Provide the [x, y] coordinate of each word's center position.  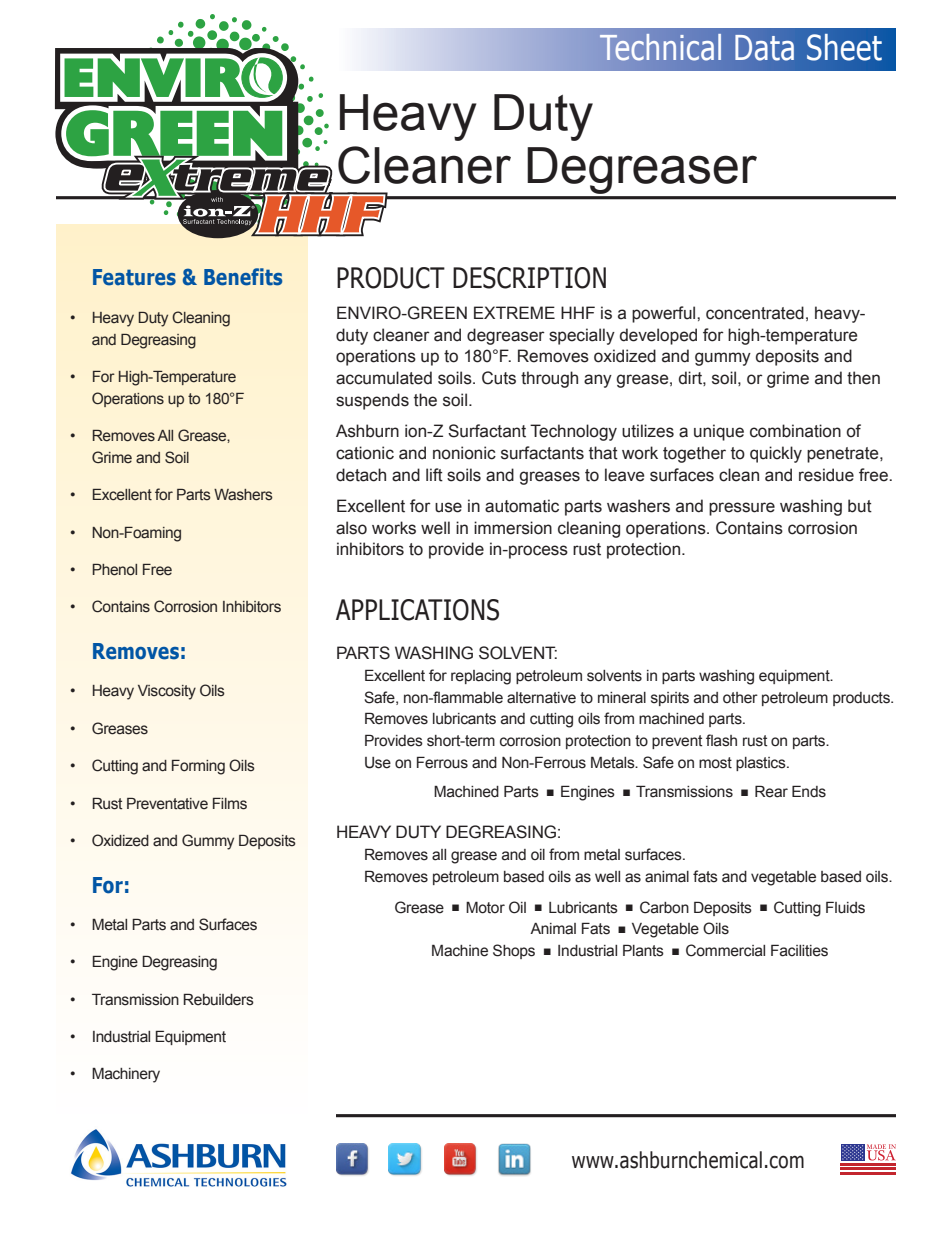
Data [764, 48]
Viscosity [167, 692]
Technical [660, 47]
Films [230, 804]
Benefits [243, 277]
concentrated [755, 313]
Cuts [499, 378]
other [740, 698]
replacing [481, 677]
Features [134, 277]
